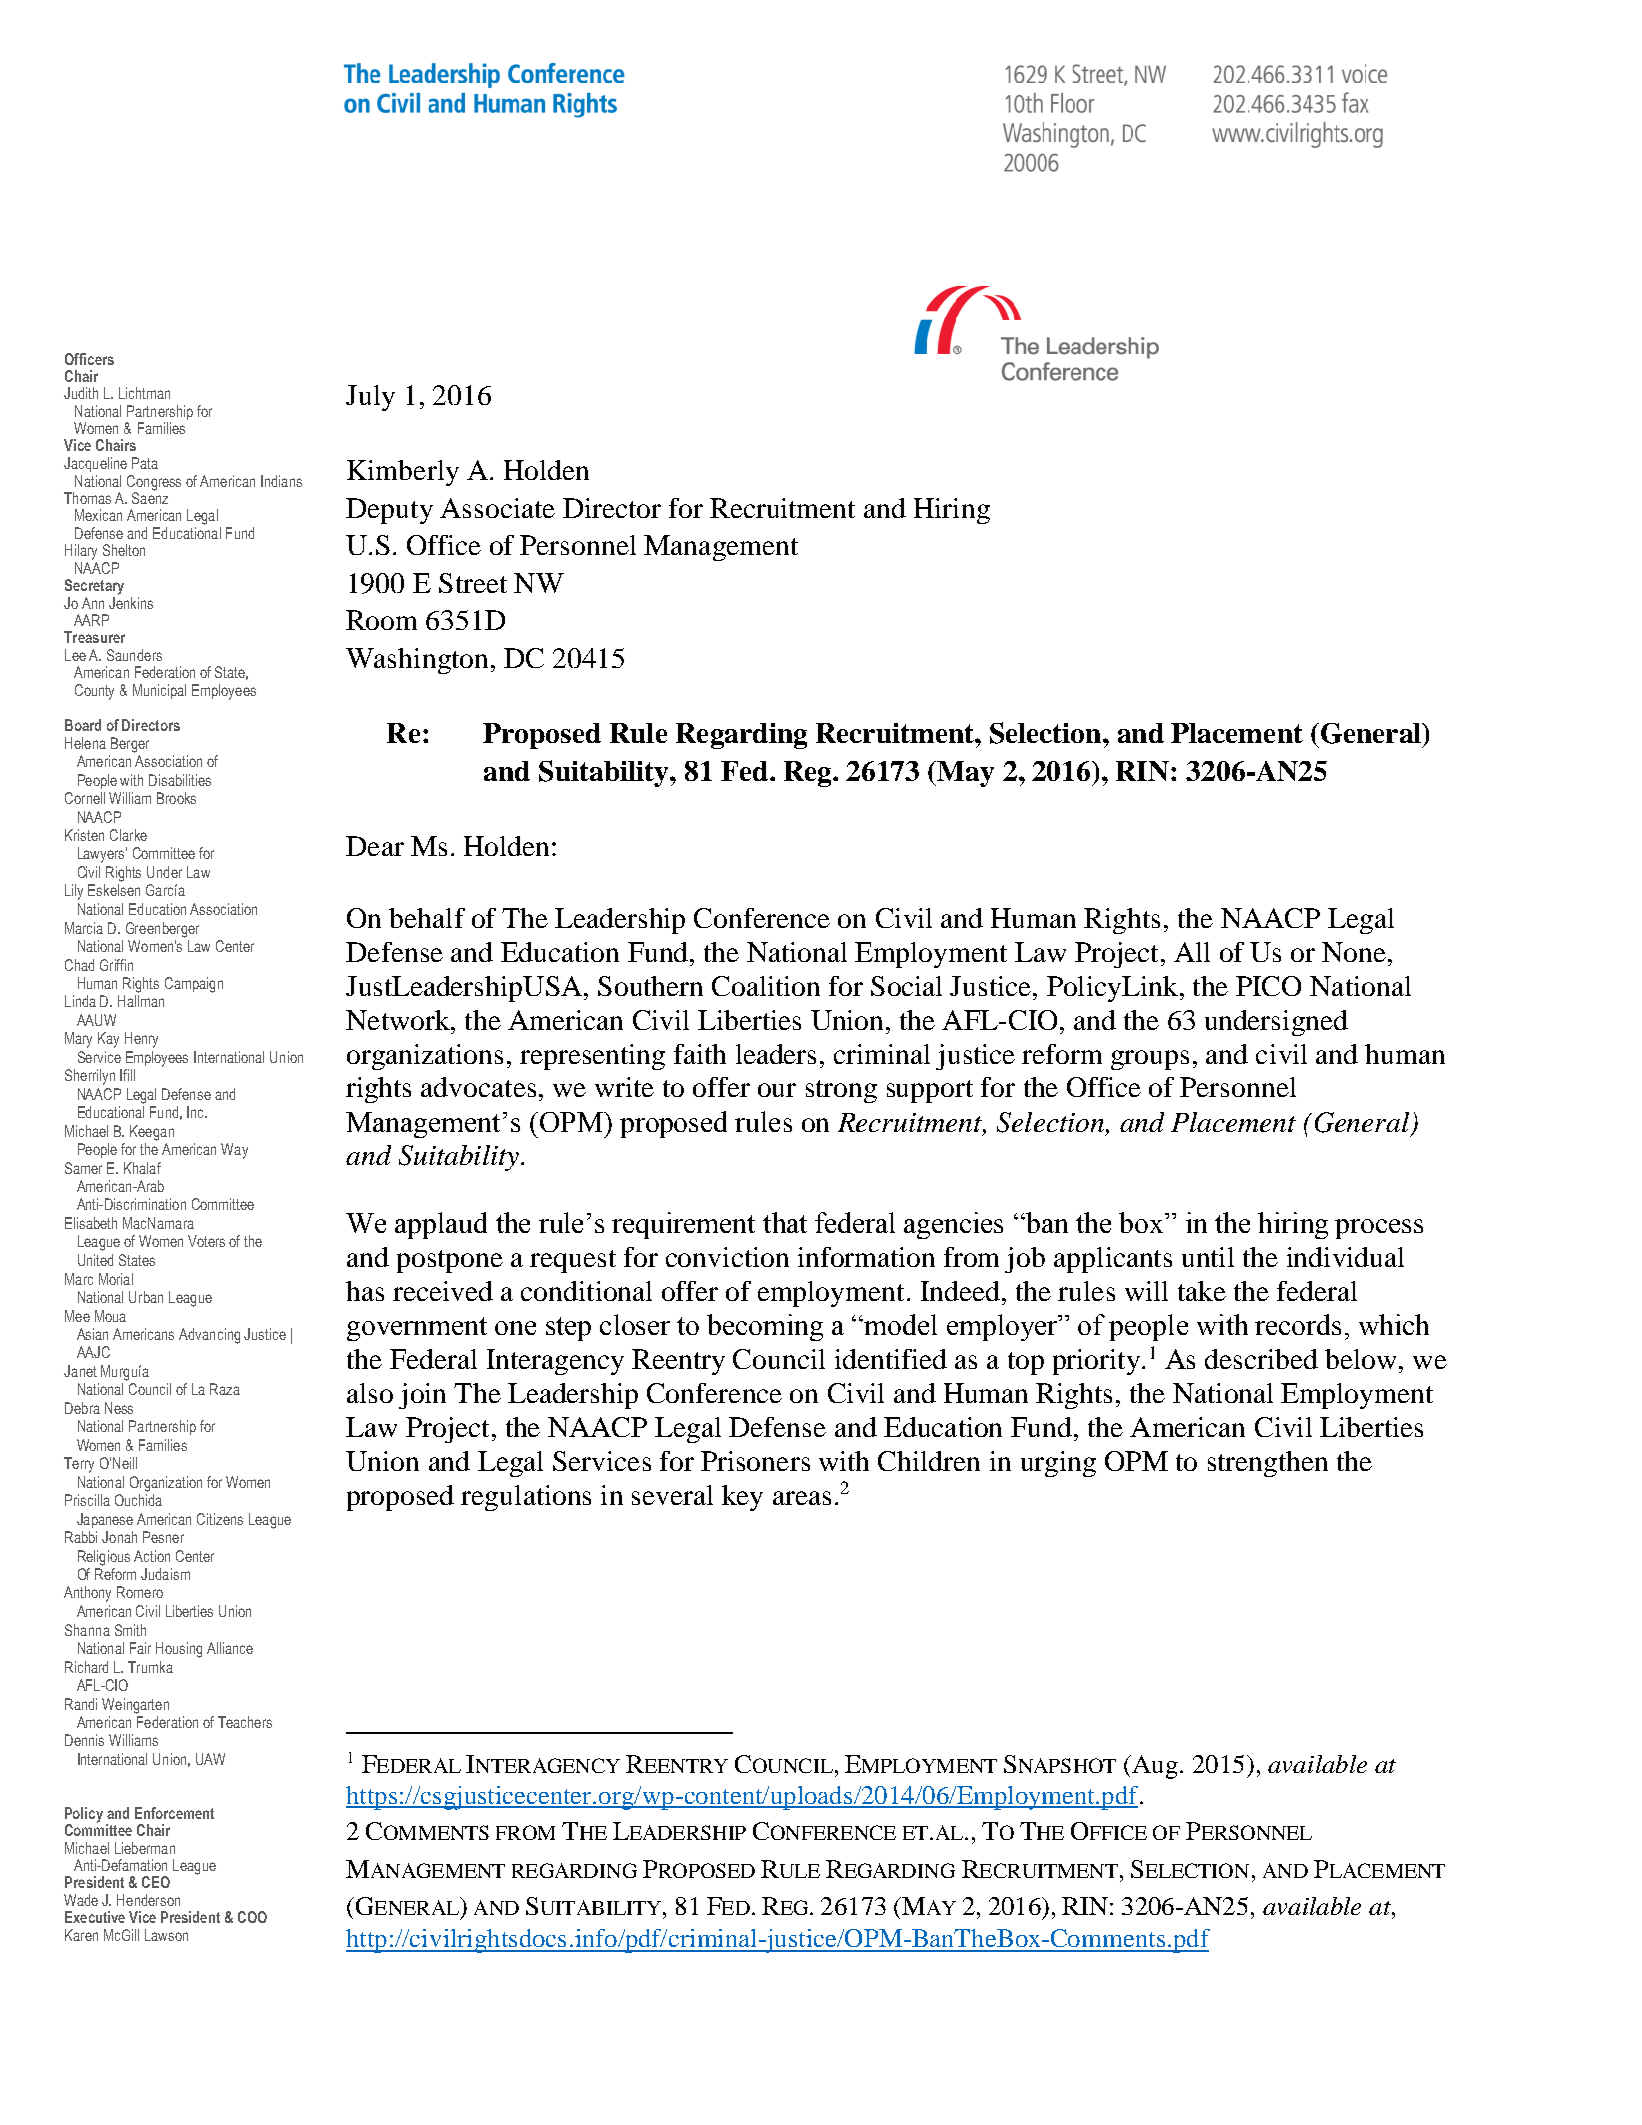  Describe the element at coordinates (785, 1222) in the document. I see `that` at that location.
